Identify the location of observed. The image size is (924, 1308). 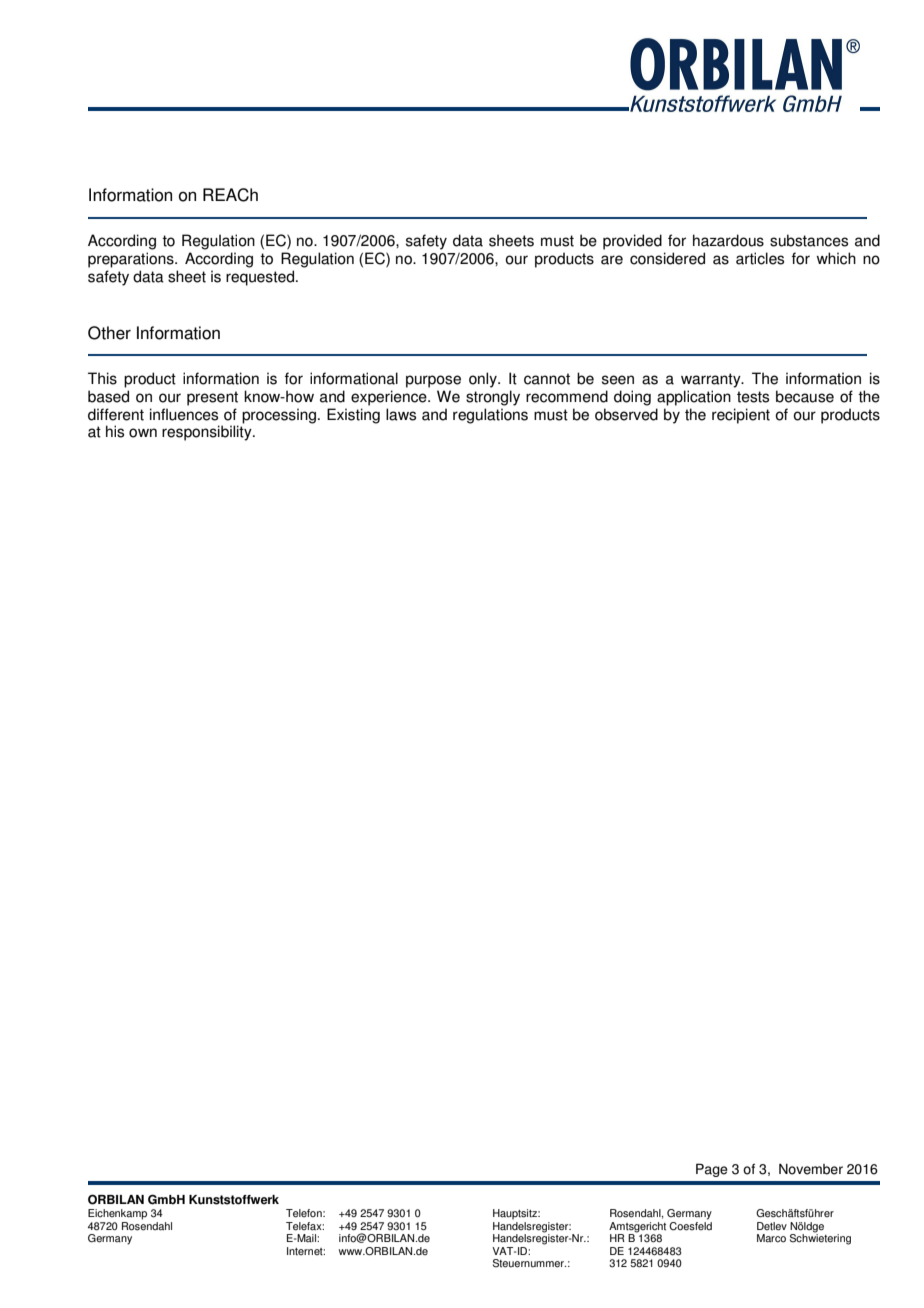
(626, 414).
